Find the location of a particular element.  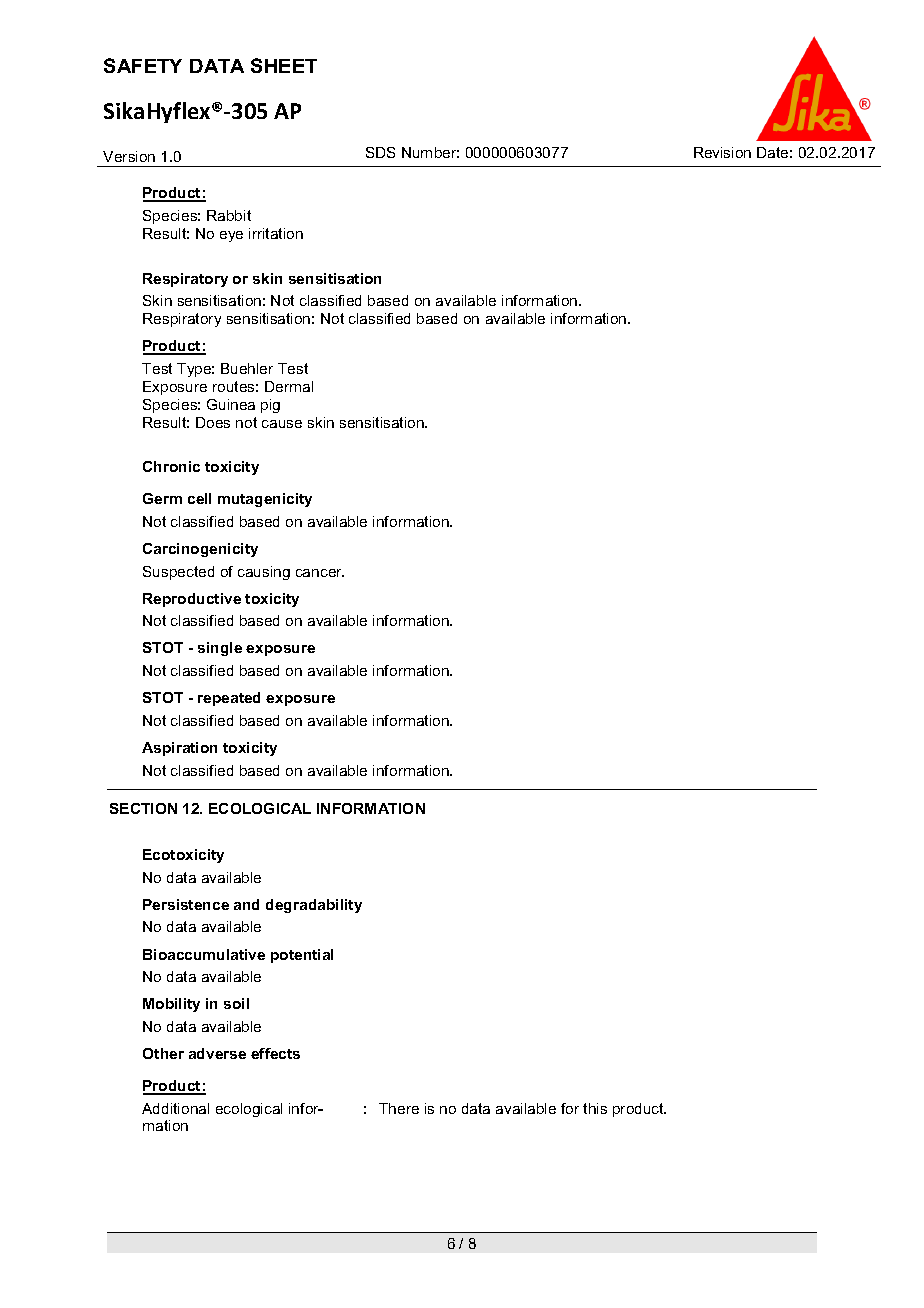

Does is located at coordinates (213, 422).
